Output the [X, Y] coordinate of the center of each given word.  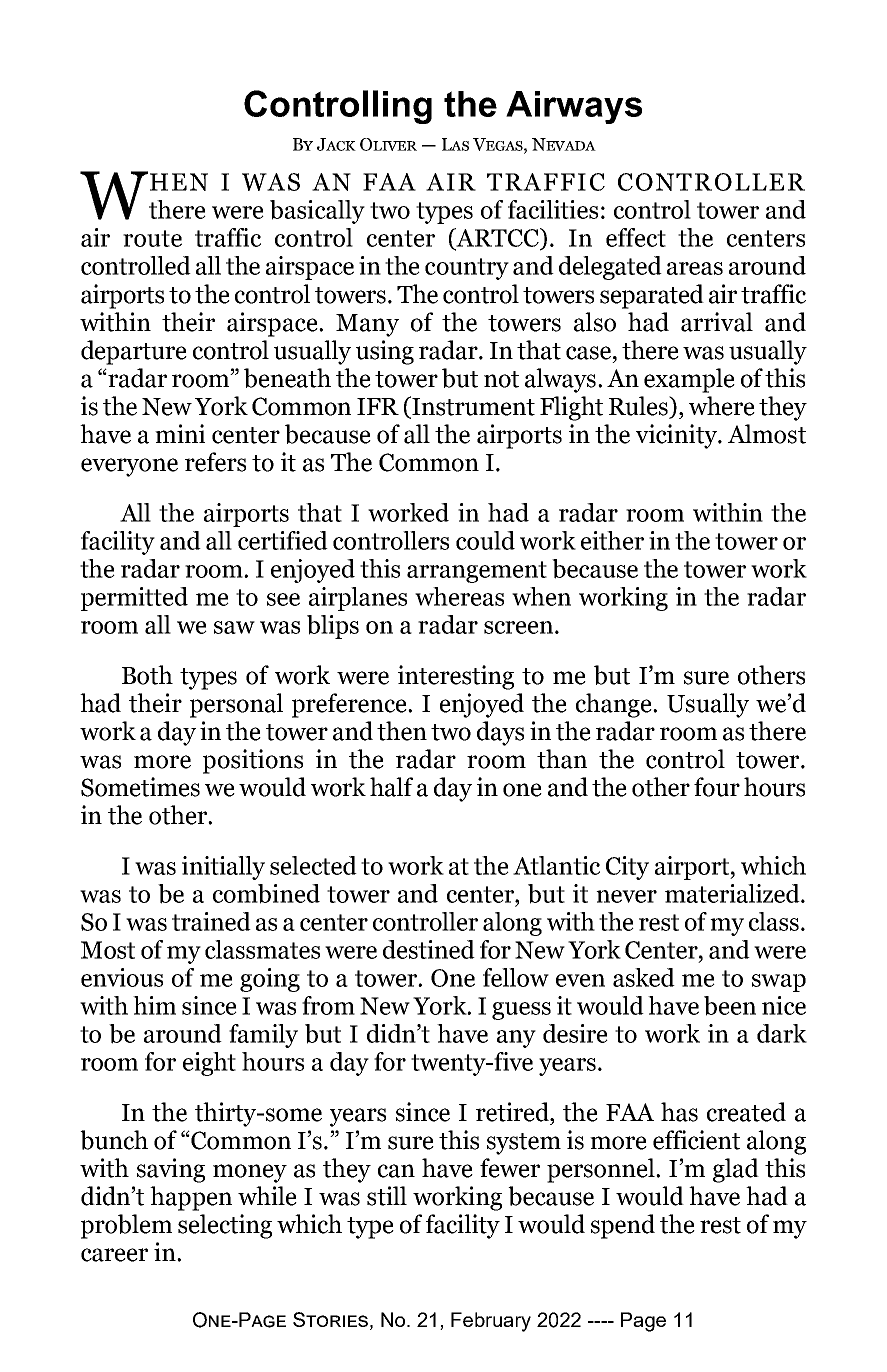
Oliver [388, 144]
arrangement [477, 572]
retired [513, 1112]
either [612, 540]
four [717, 787]
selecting [225, 1226]
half [391, 787]
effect [636, 237]
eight [209, 1064]
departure [134, 352]
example [689, 380]
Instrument [472, 407]
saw [234, 627]
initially [223, 868]
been [730, 1006]
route [152, 238]
